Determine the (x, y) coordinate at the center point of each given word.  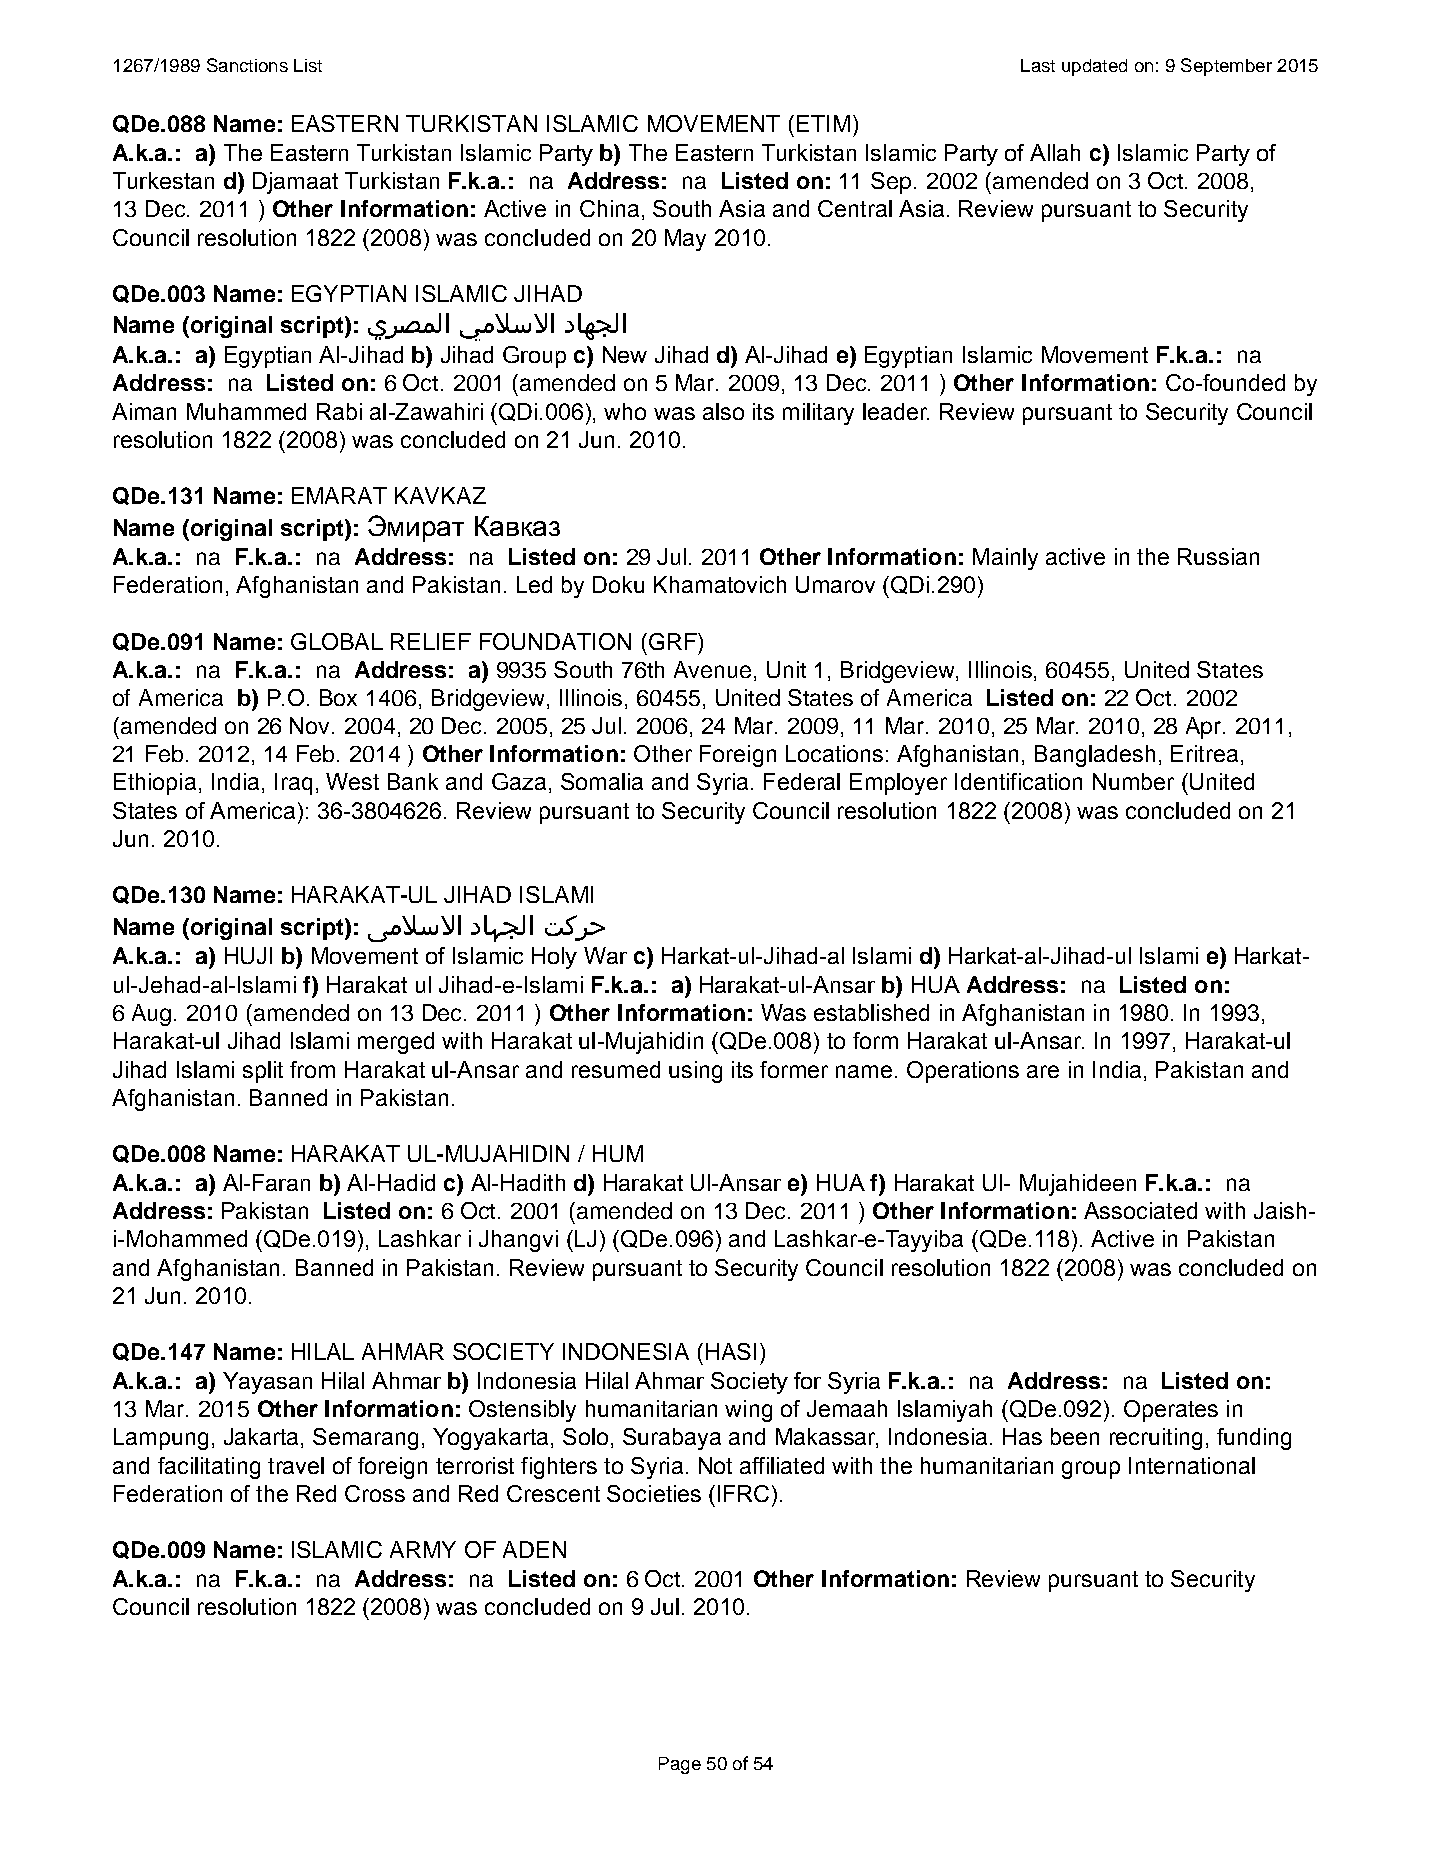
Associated (1140, 1210)
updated (1094, 67)
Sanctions (247, 65)
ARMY (423, 1549)
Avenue (714, 669)
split (263, 1072)
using (695, 1072)
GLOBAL (337, 641)
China (609, 208)
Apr (1205, 728)
